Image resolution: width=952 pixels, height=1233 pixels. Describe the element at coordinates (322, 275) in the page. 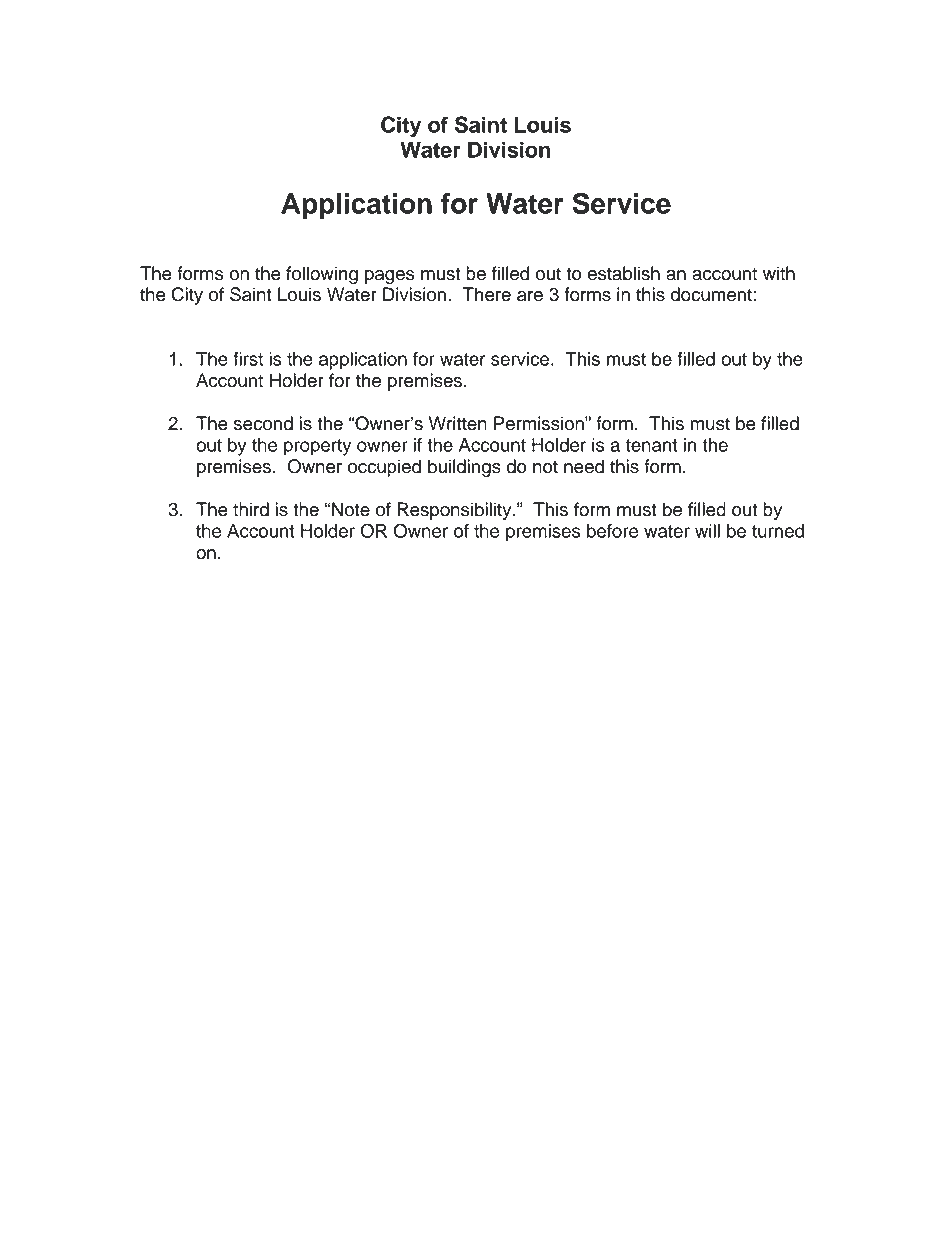

I see `following` at that location.
